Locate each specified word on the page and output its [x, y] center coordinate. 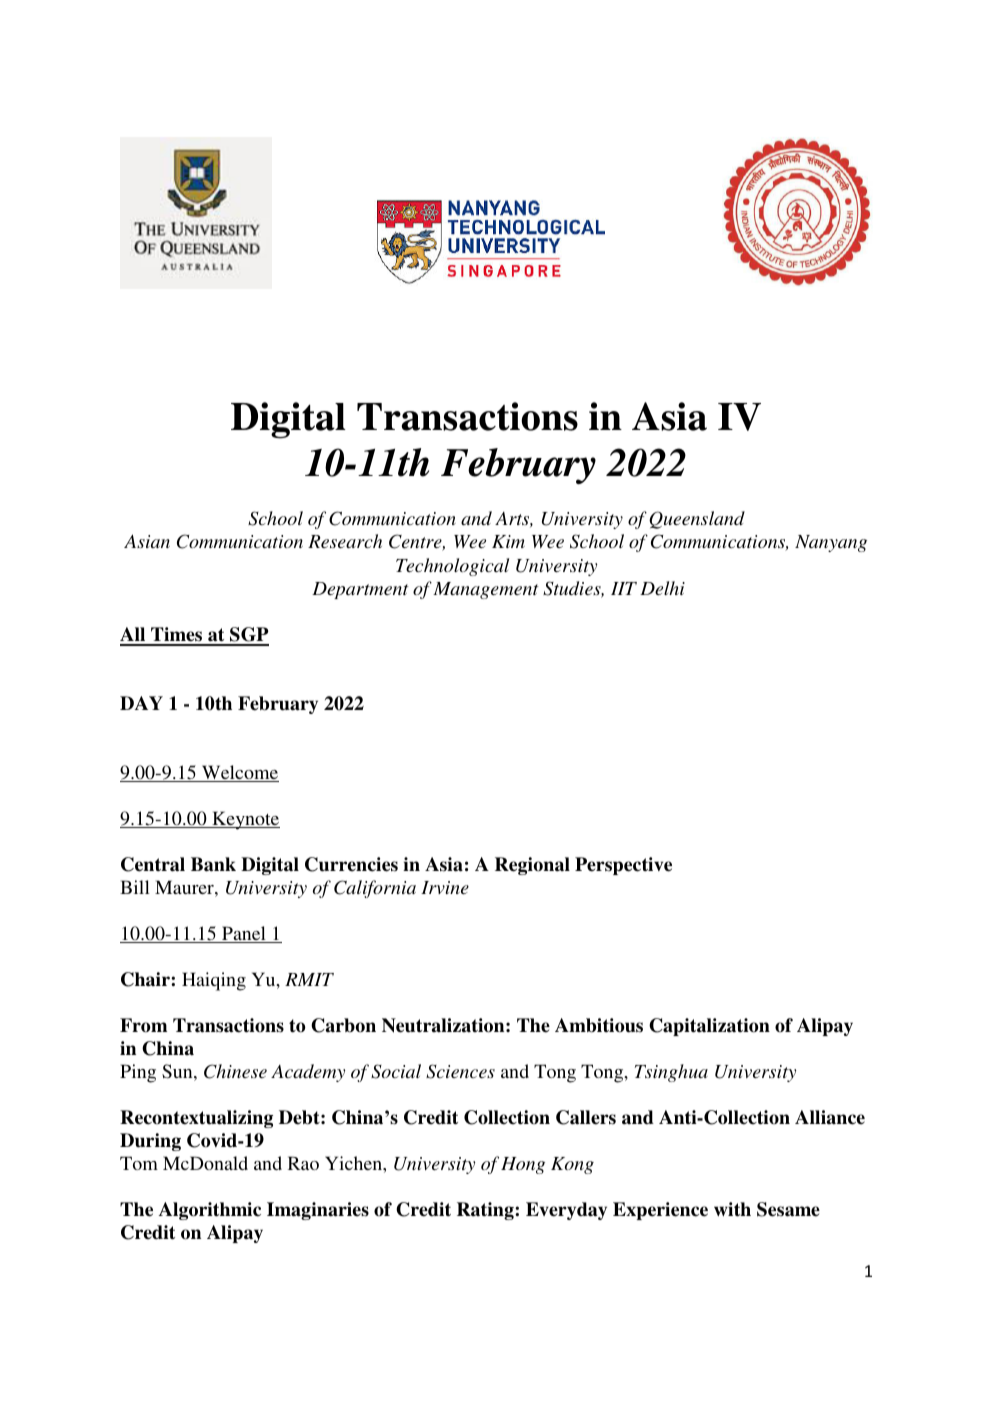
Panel [244, 934]
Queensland [697, 520]
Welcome [239, 773]
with [732, 1209]
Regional [532, 866]
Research [345, 541]
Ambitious [599, 1025]
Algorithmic [210, 1211]
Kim [508, 541]
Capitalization [709, 1027]
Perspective [623, 866]
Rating [486, 1211]
